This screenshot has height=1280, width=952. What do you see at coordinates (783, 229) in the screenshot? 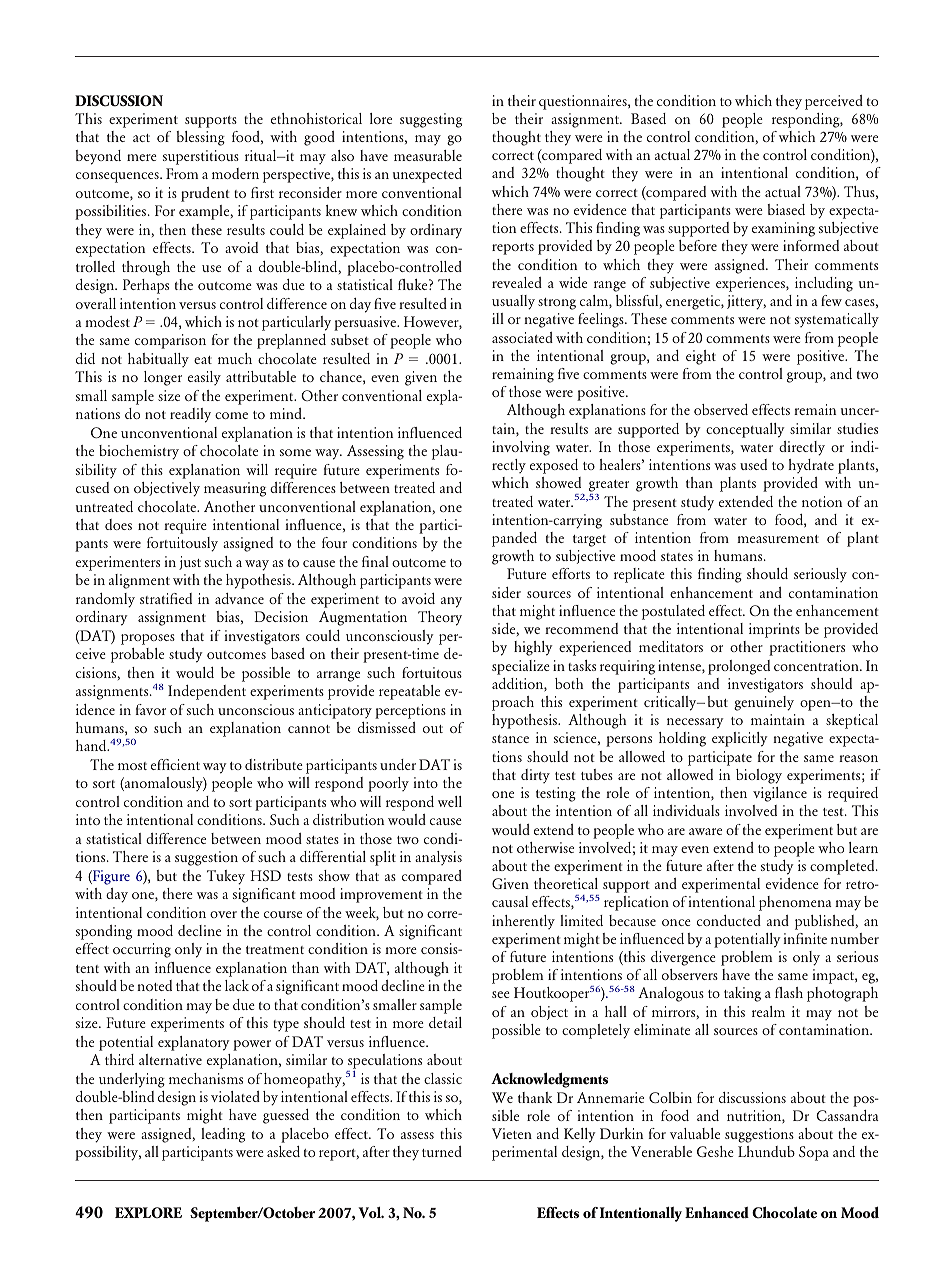
I see `examining` at bounding box center [783, 229].
